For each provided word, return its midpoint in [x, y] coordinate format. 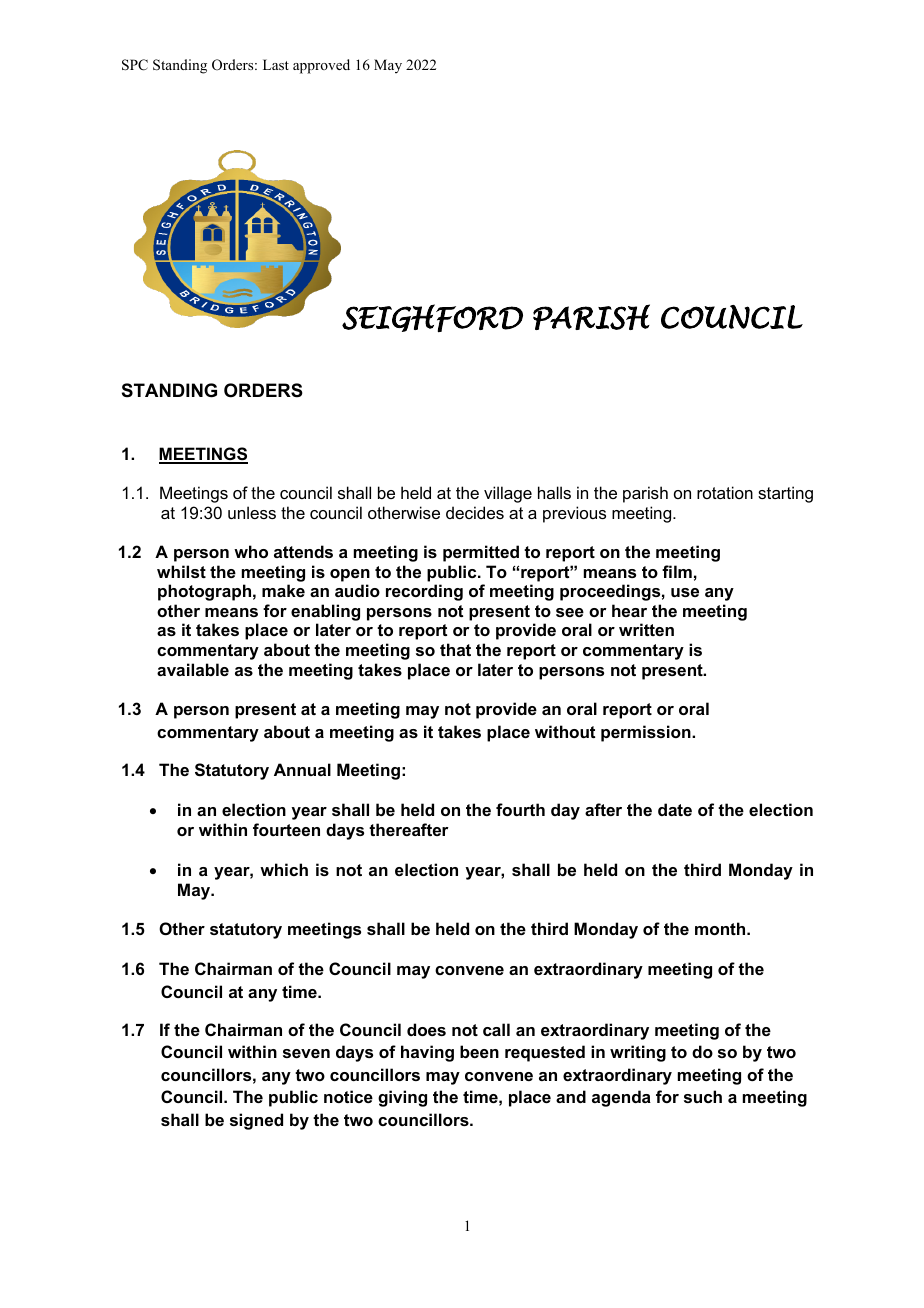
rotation [725, 492]
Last [276, 64]
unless [252, 512]
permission [647, 733]
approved [321, 66]
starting [785, 494]
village [508, 494]
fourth [520, 809]
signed [256, 1121]
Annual [302, 769]
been [479, 1051]
